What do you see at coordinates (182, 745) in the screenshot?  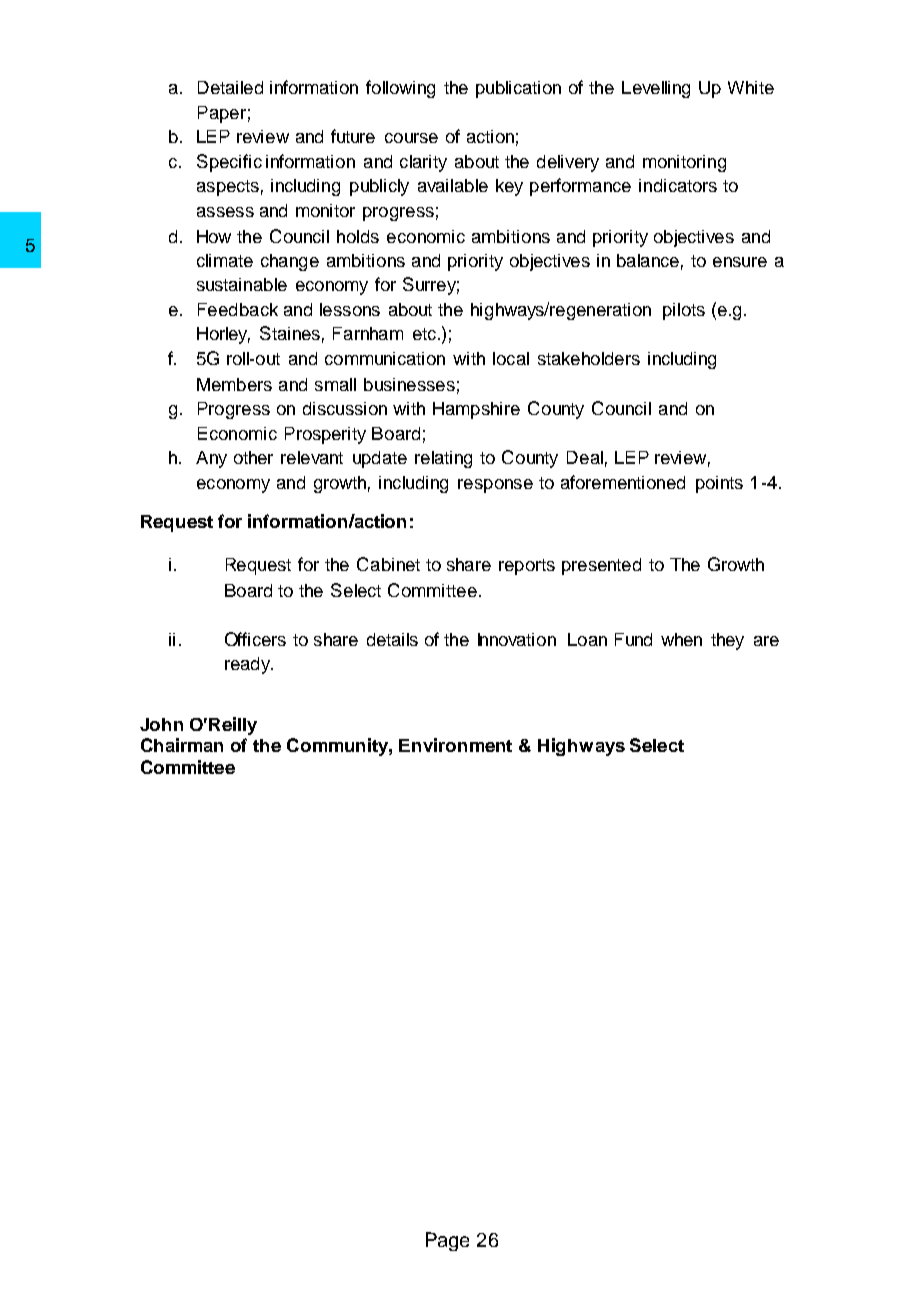 I see `Chairman` at bounding box center [182, 745].
